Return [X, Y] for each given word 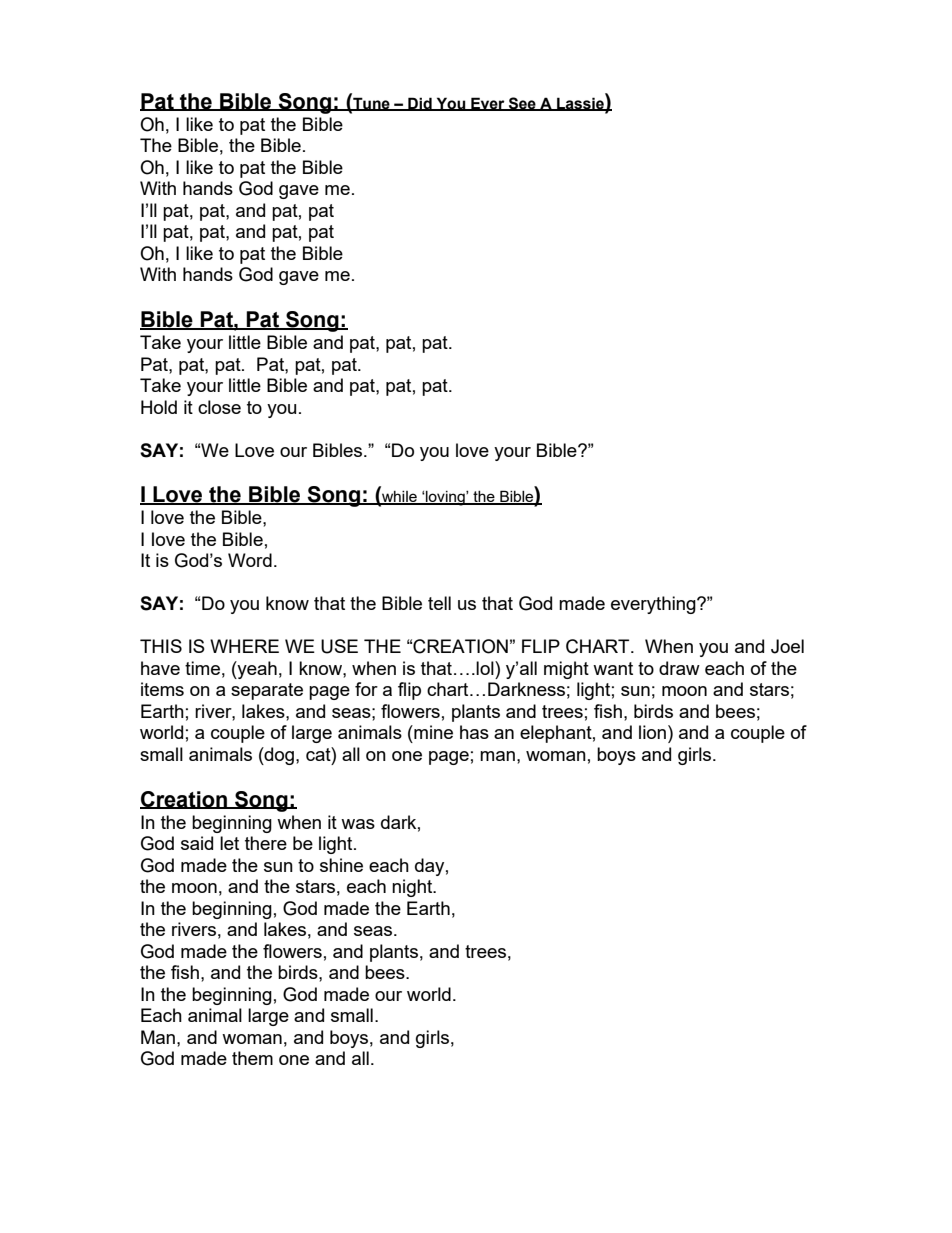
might [566, 670]
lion [652, 732]
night [413, 888]
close [219, 407]
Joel [787, 646]
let [229, 843]
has [474, 732]
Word [250, 560]
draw [679, 668]
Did [420, 104]
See [522, 104]
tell [439, 603]
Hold [159, 407]
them [252, 1058]
